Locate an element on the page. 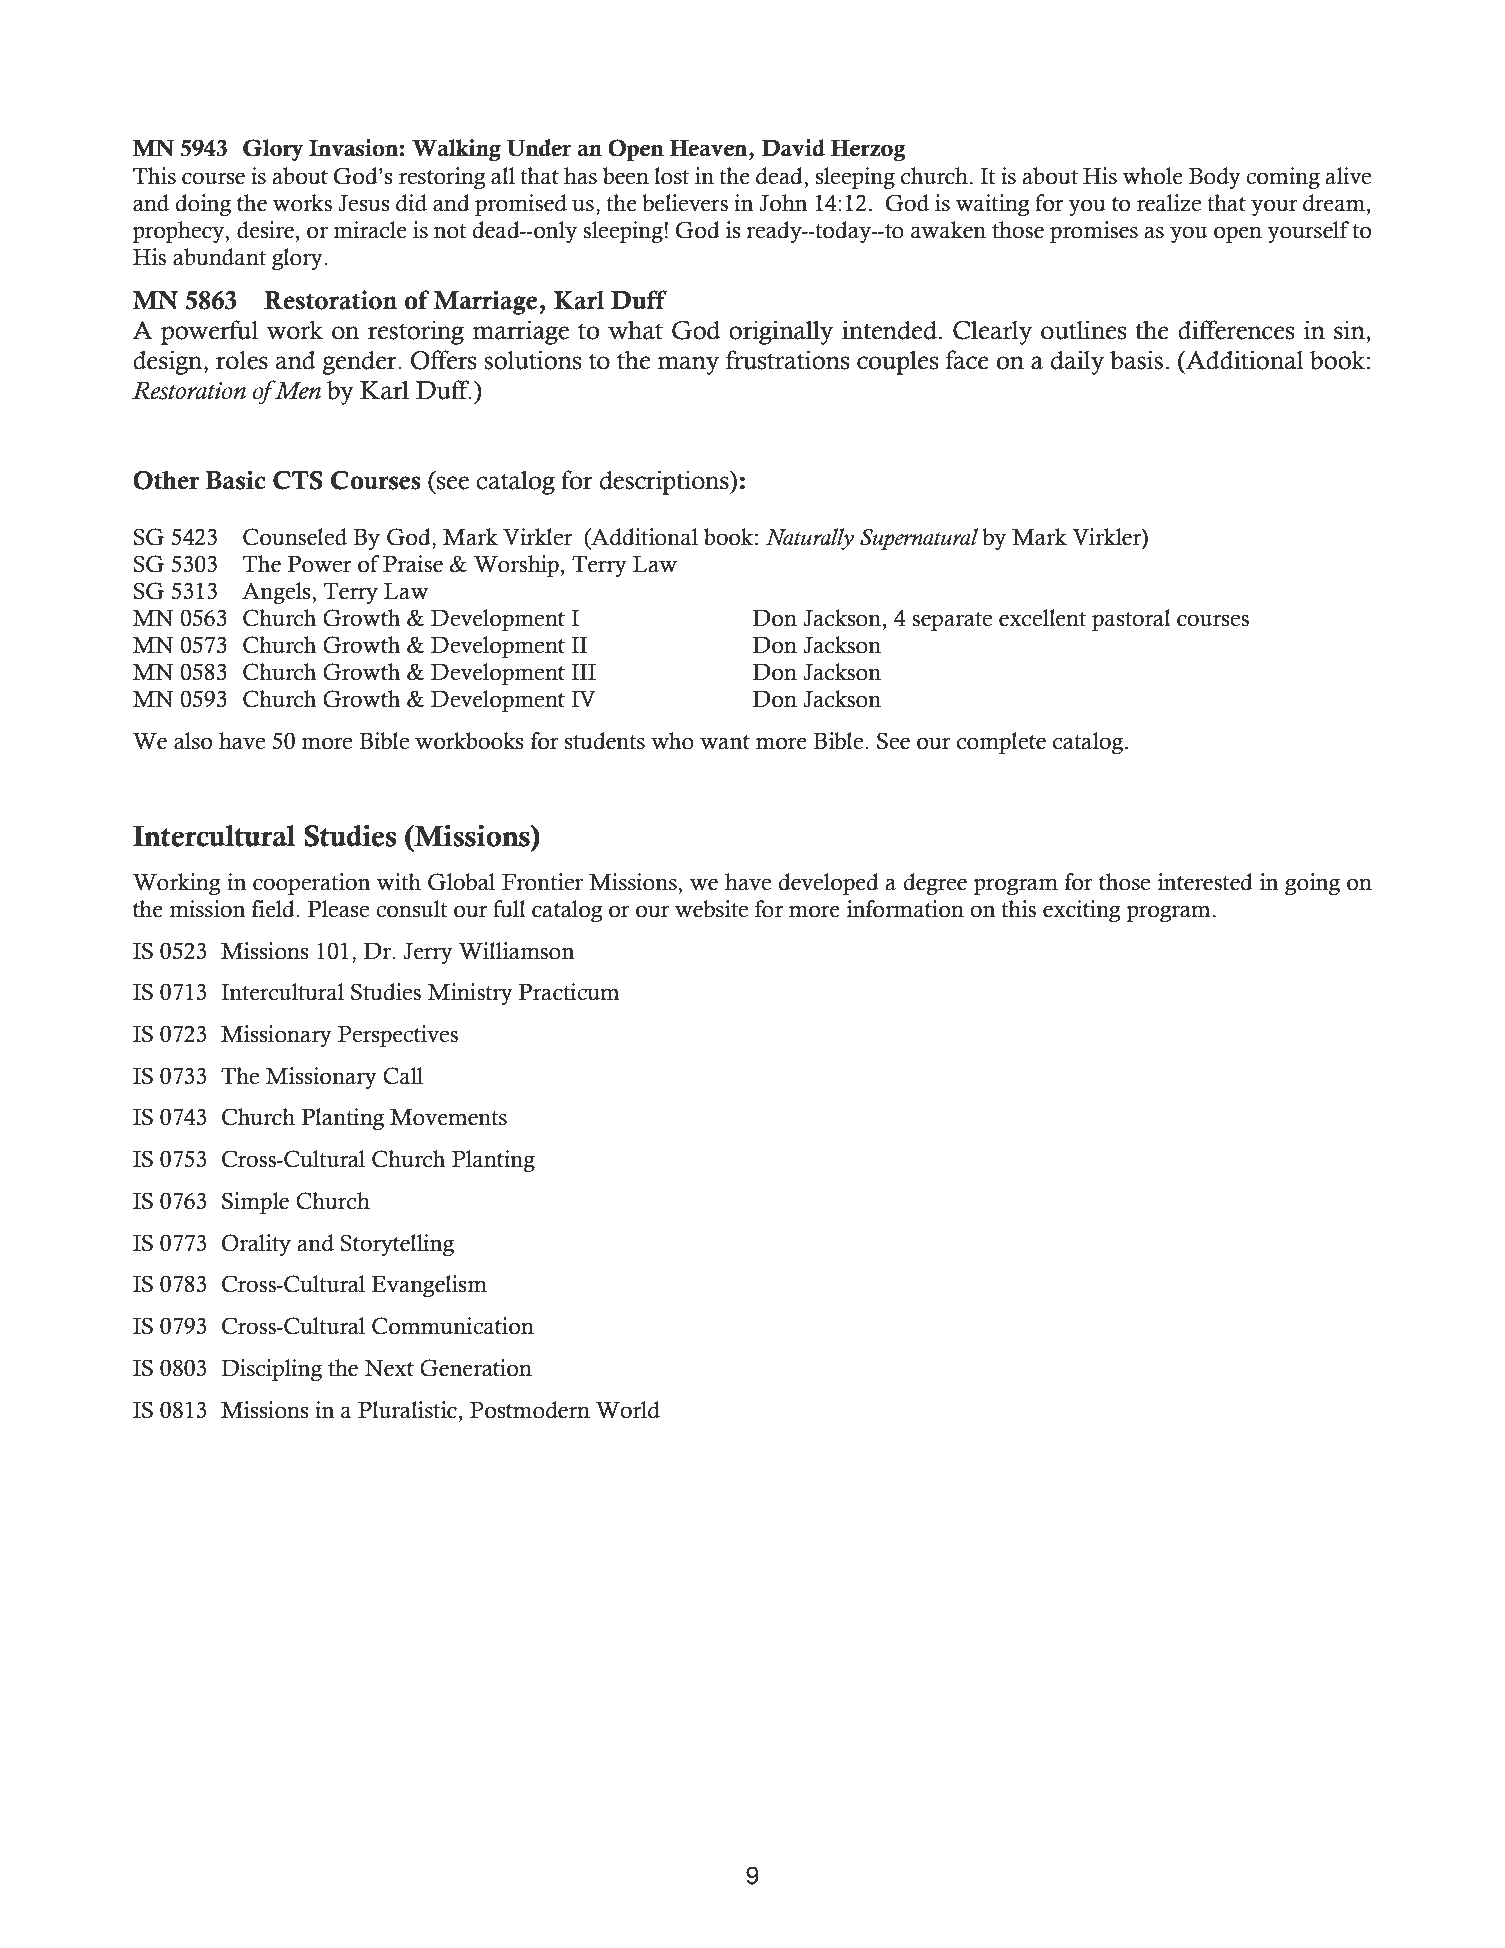  Next is located at coordinates (389, 1368).
